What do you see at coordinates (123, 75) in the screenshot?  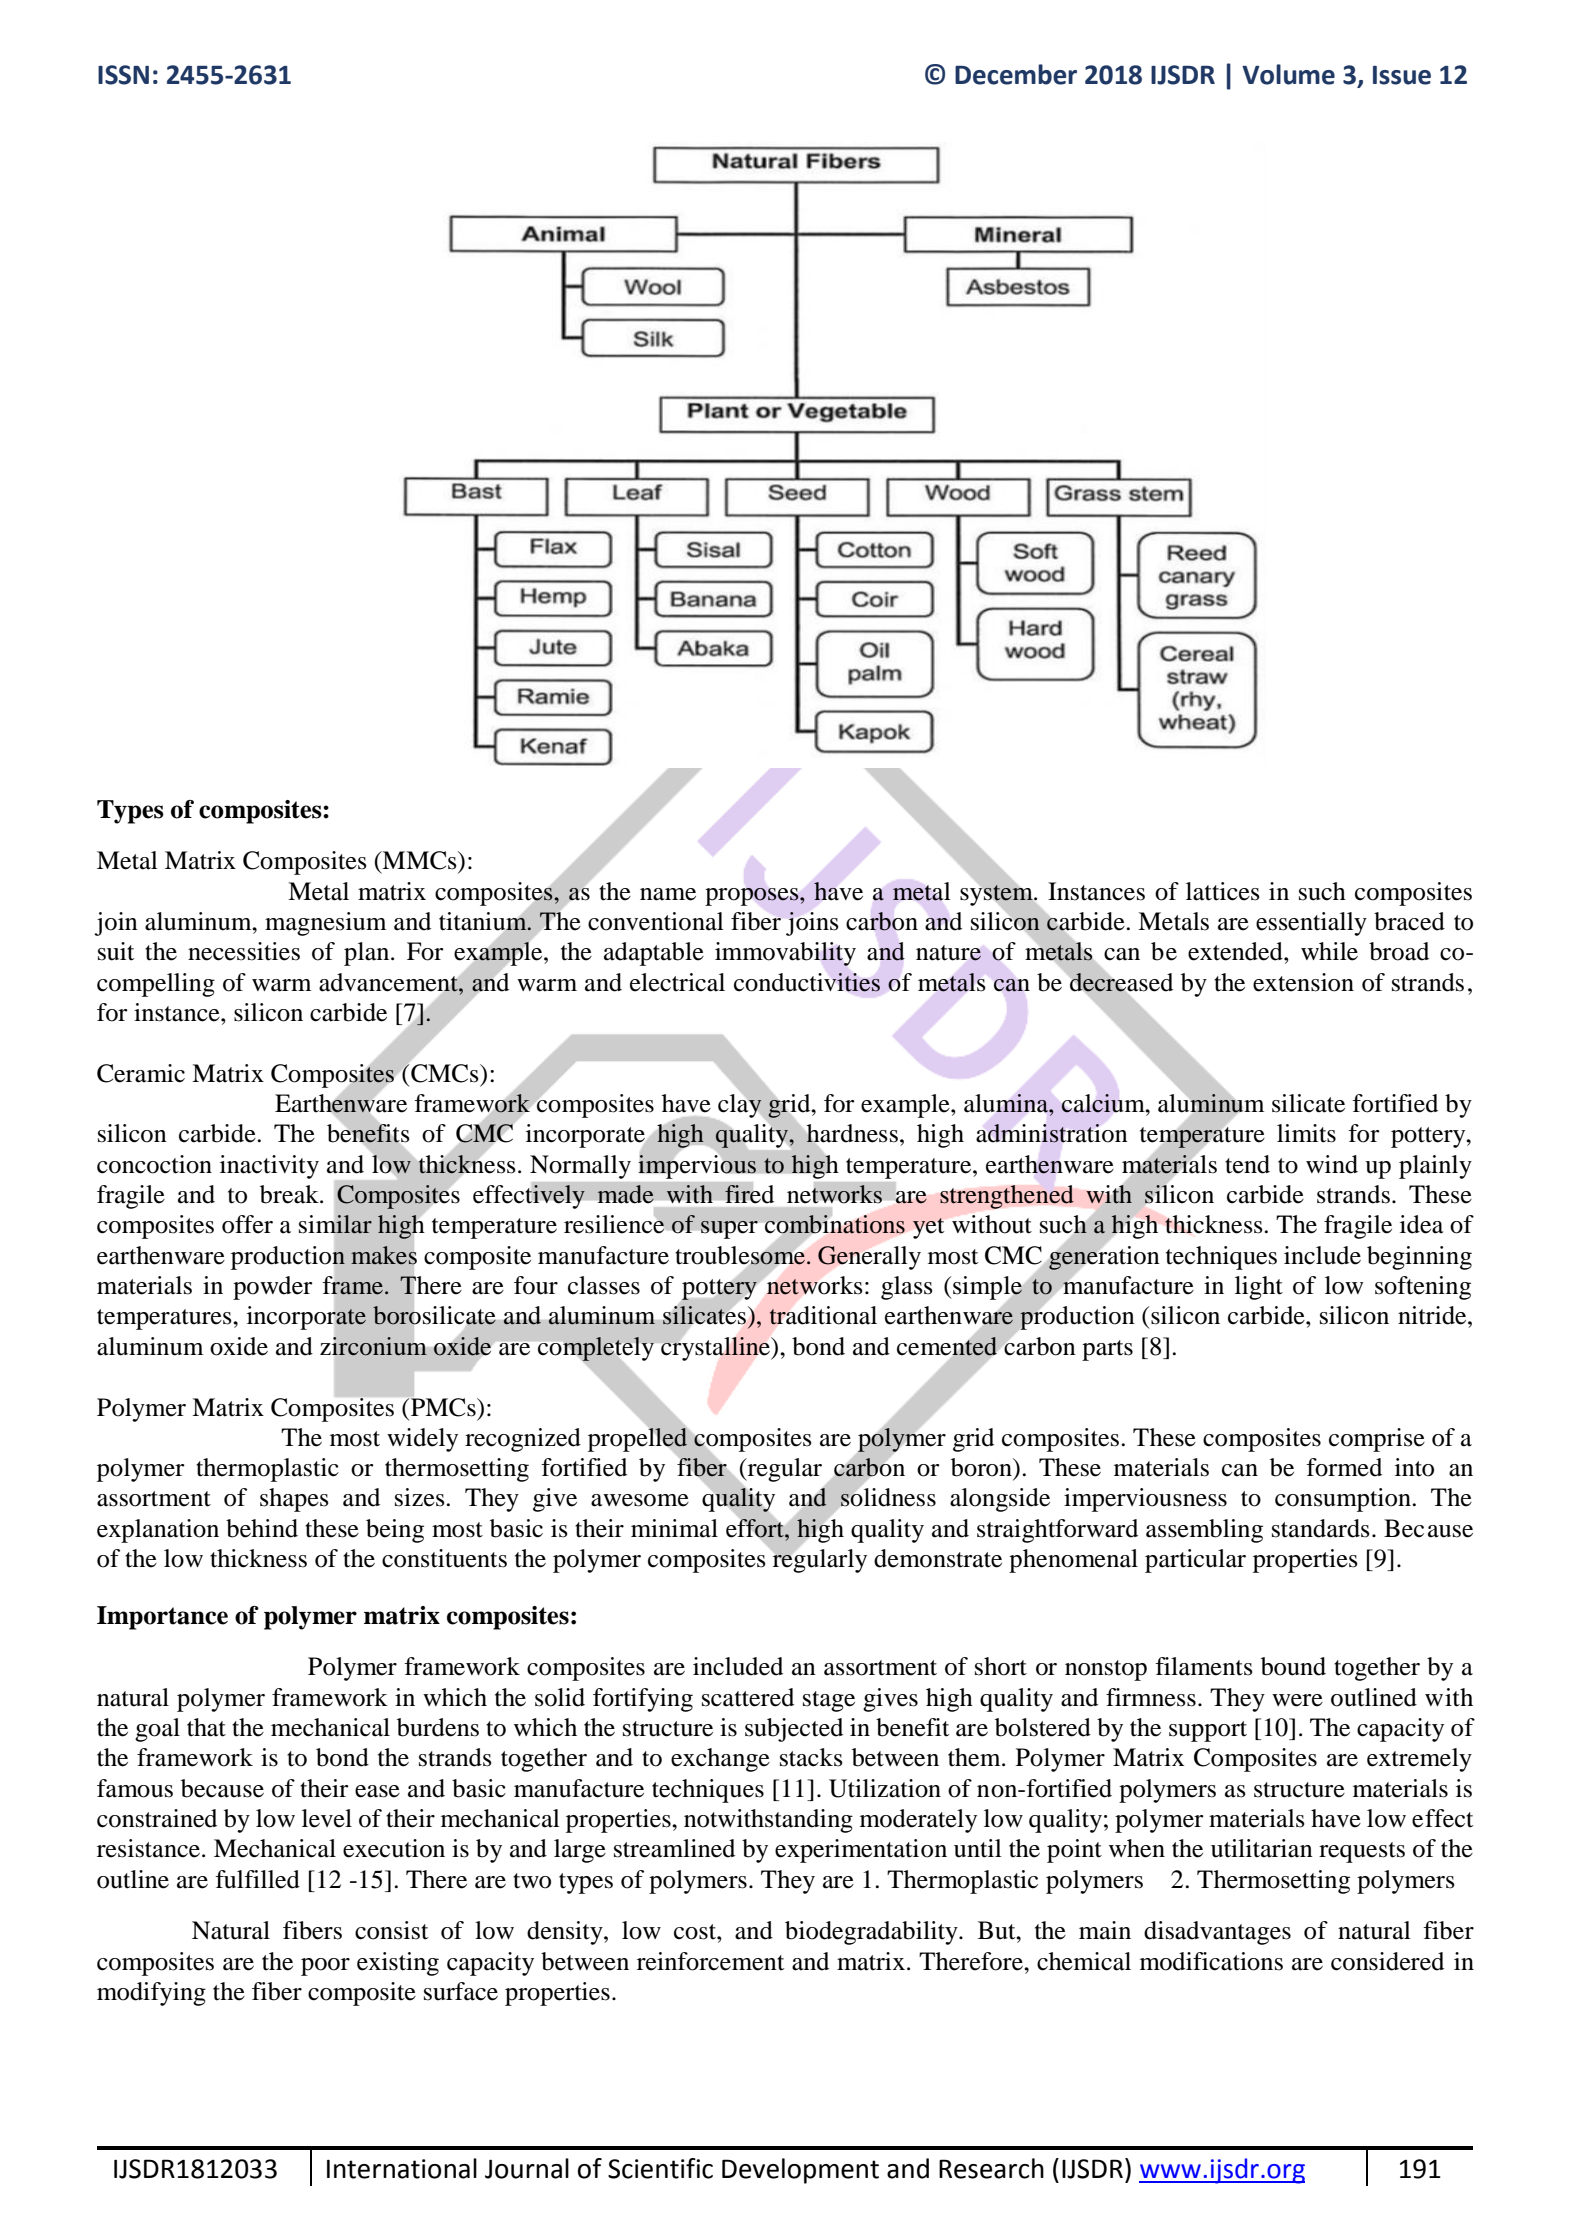 I see `ISSN` at bounding box center [123, 75].
